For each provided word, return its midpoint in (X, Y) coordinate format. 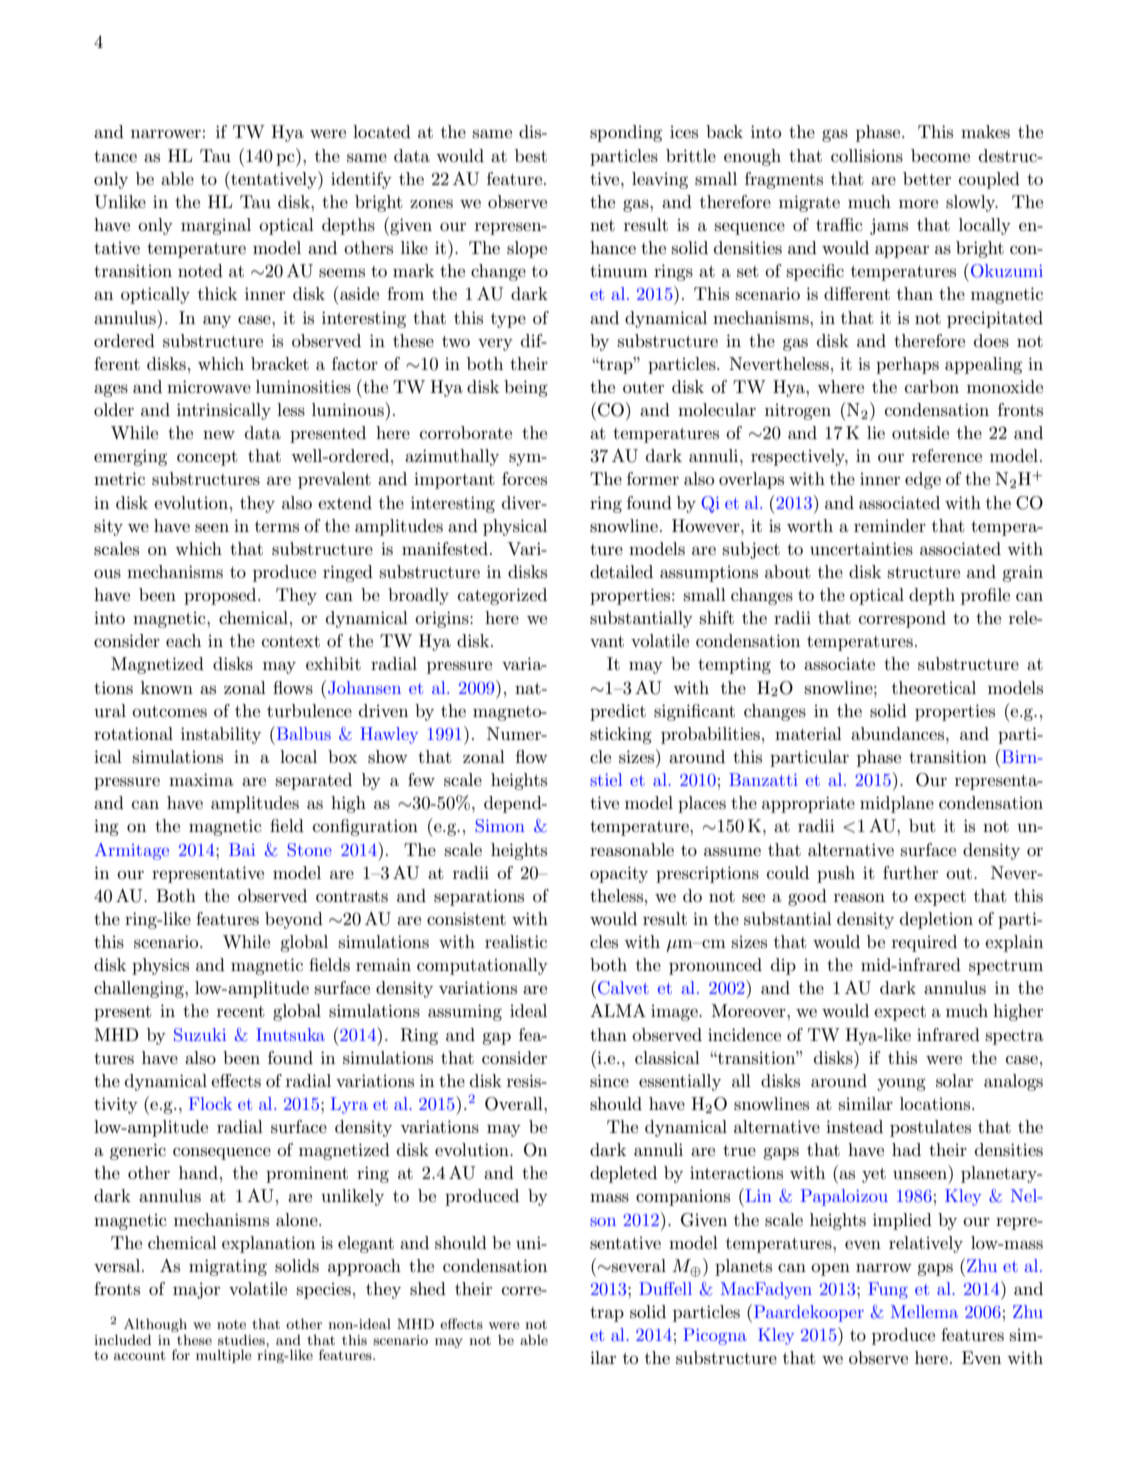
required (924, 943)
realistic (516, 942)
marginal (216, 226)
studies (242, 1339)
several (638, 1265)
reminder (890, 525)
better (927, 178)
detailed (621, 571)
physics (160, 966)
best (531, 155)
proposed (221, 596)
